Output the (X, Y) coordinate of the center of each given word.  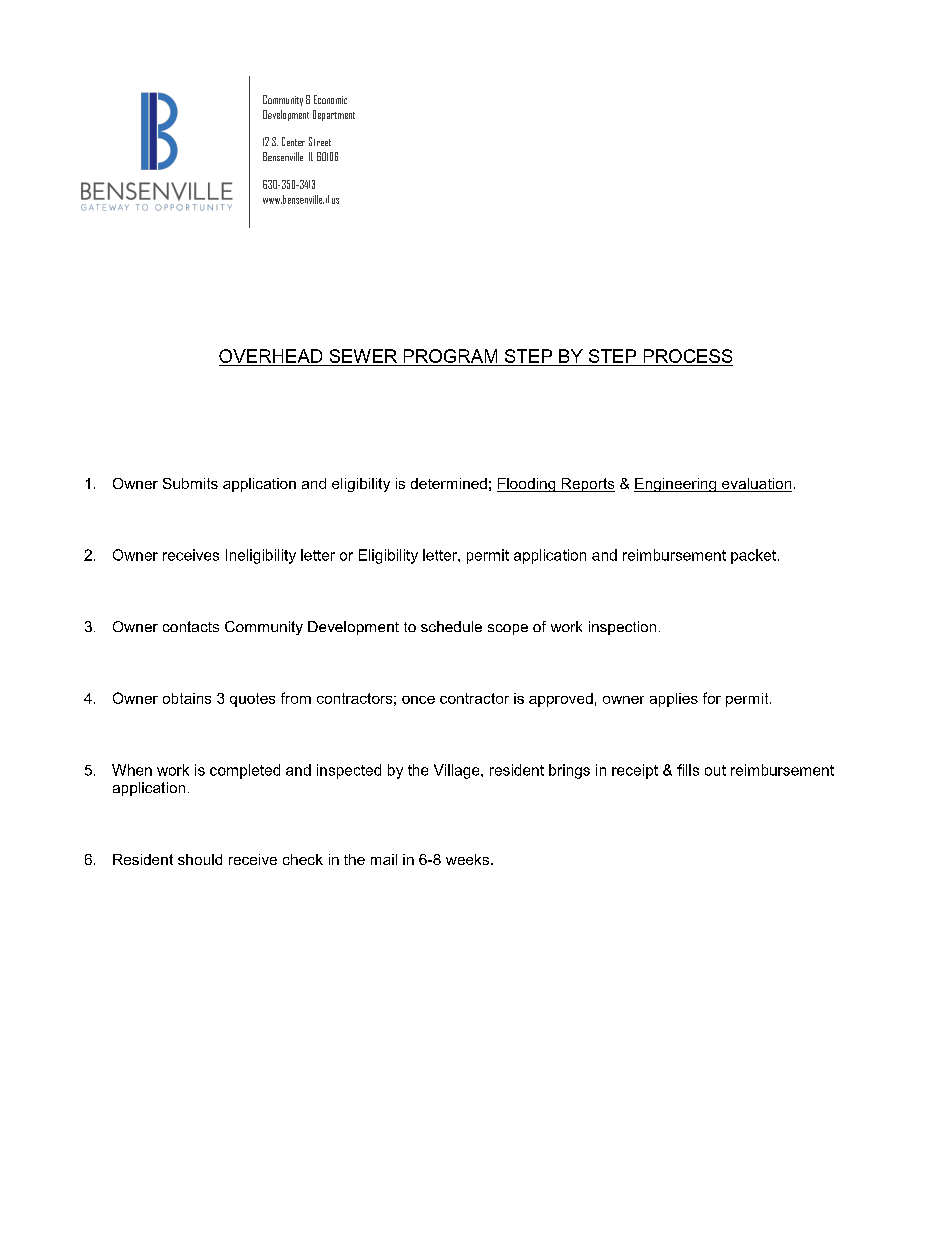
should (200, 859)
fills (688, 770)
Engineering (676, 485)
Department (334, 115)
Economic (330, 99)
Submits (190, 483)
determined (449, 483)
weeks (469, 859)
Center (293, 141)
